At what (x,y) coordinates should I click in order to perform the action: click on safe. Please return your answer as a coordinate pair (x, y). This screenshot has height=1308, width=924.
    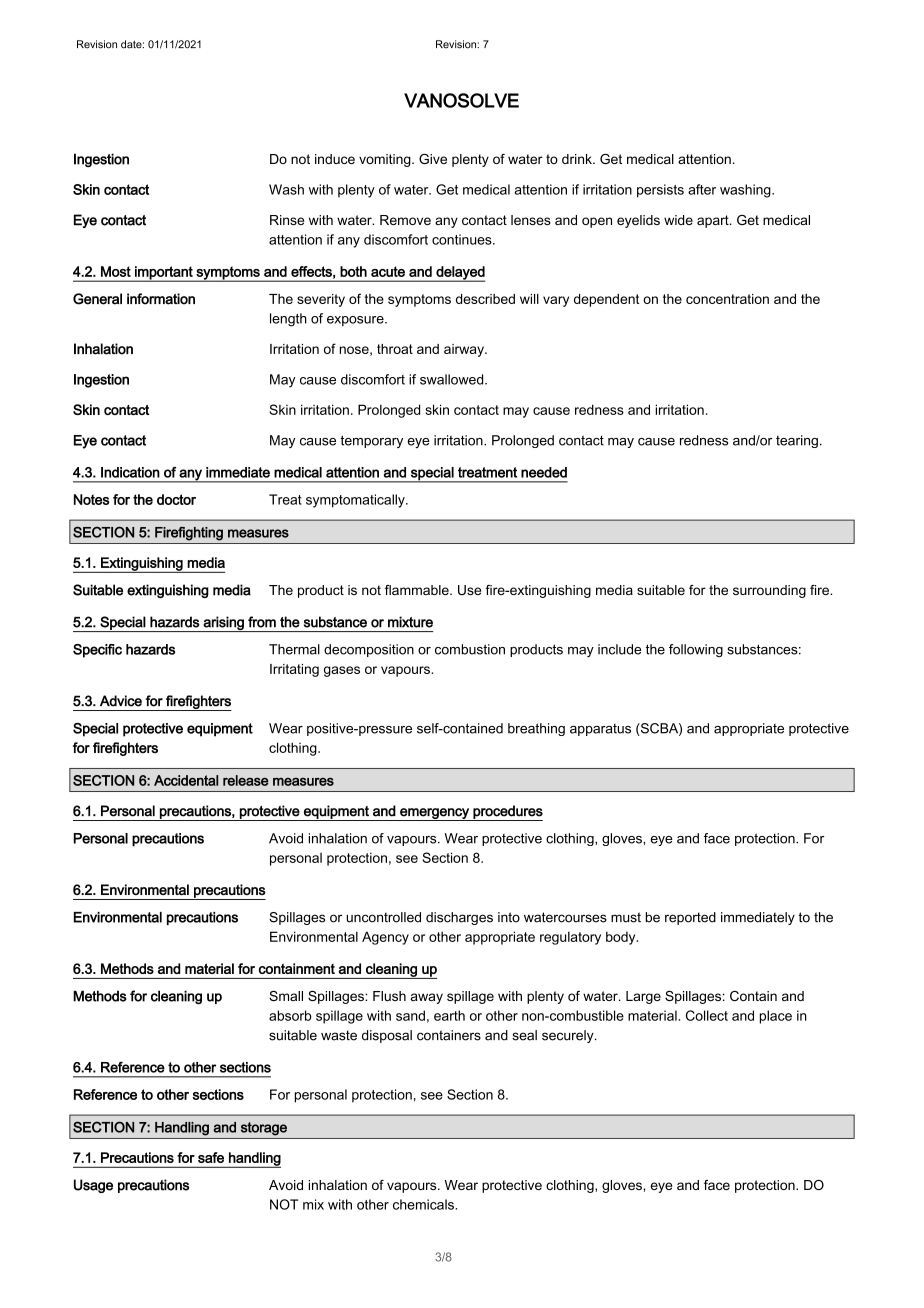
    Looking at the image, I should click on (211, 1157).
